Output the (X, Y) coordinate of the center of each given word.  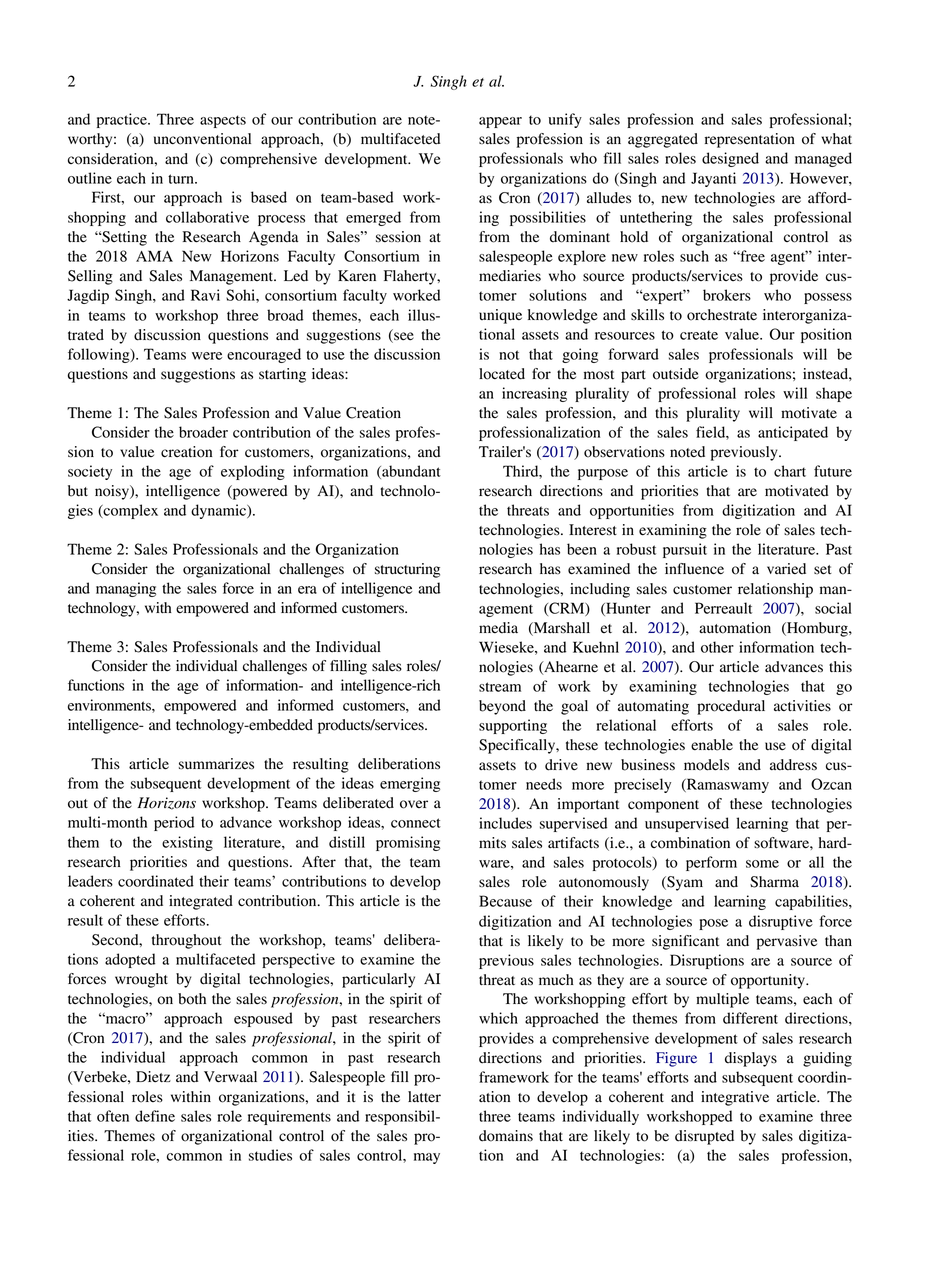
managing (126, 589)
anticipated (793, 433)
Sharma (774, 882)
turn (182, 179)
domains (506, 1136)
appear (500, 122)
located (502, 374)
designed (730, 159)
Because (505, 901)
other (717, 647)
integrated (201, 902)
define (155, 1116)
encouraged (264, 355)
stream (500, 687)
